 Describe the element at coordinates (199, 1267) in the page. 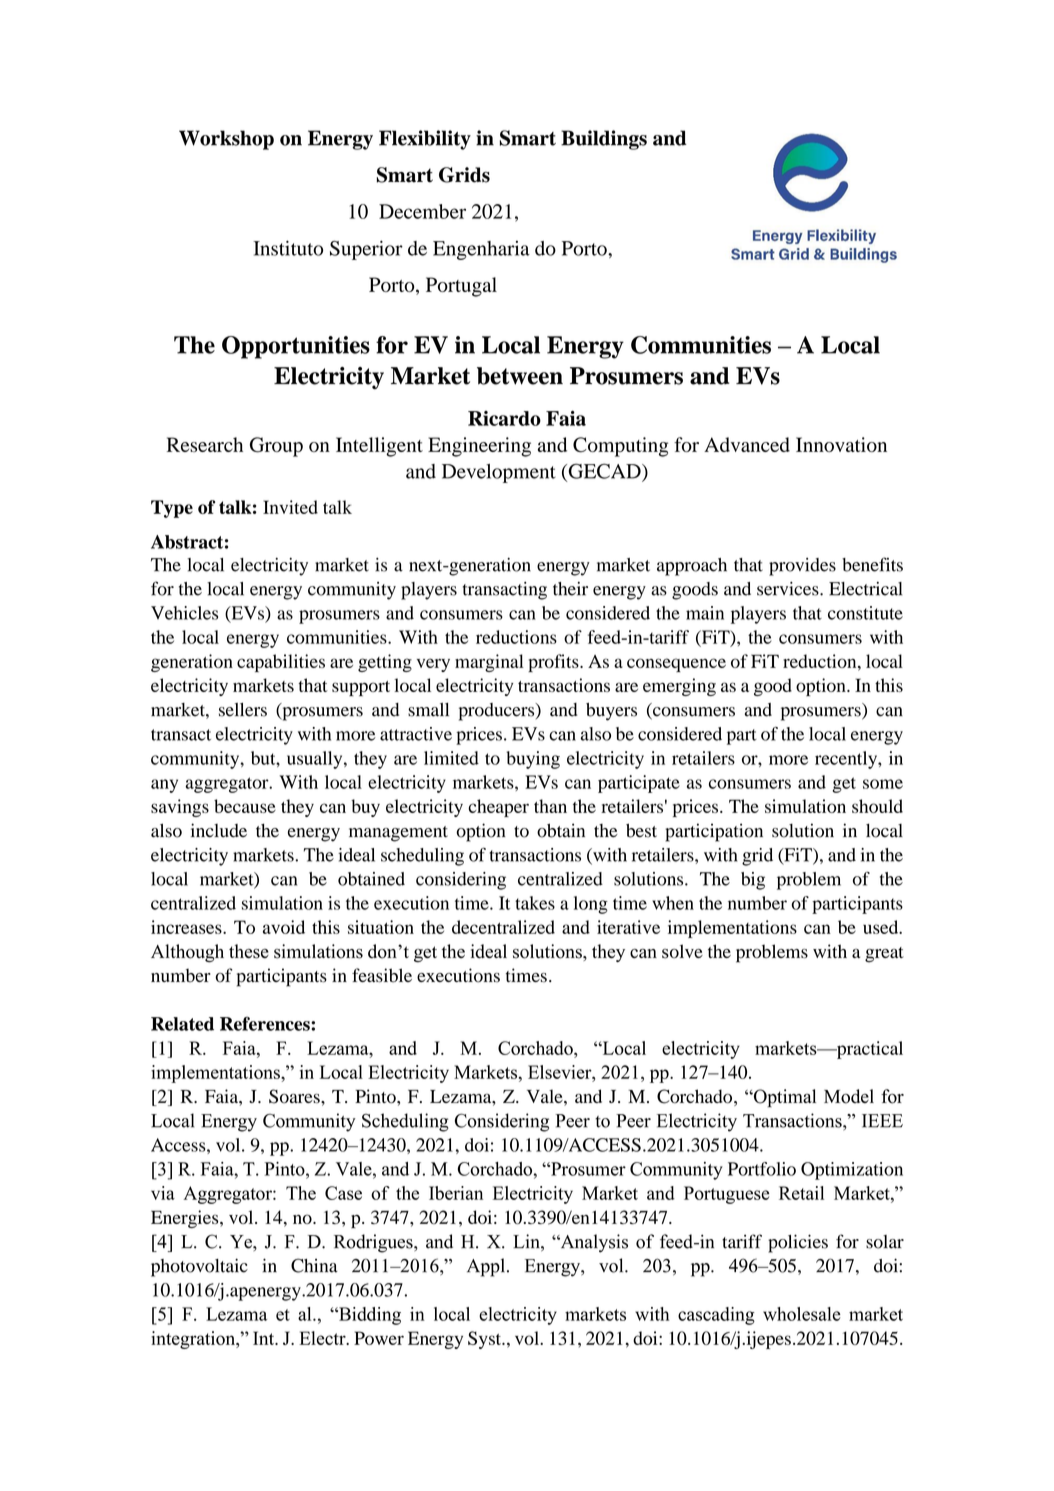

I see `photovoltaic` at that location.
